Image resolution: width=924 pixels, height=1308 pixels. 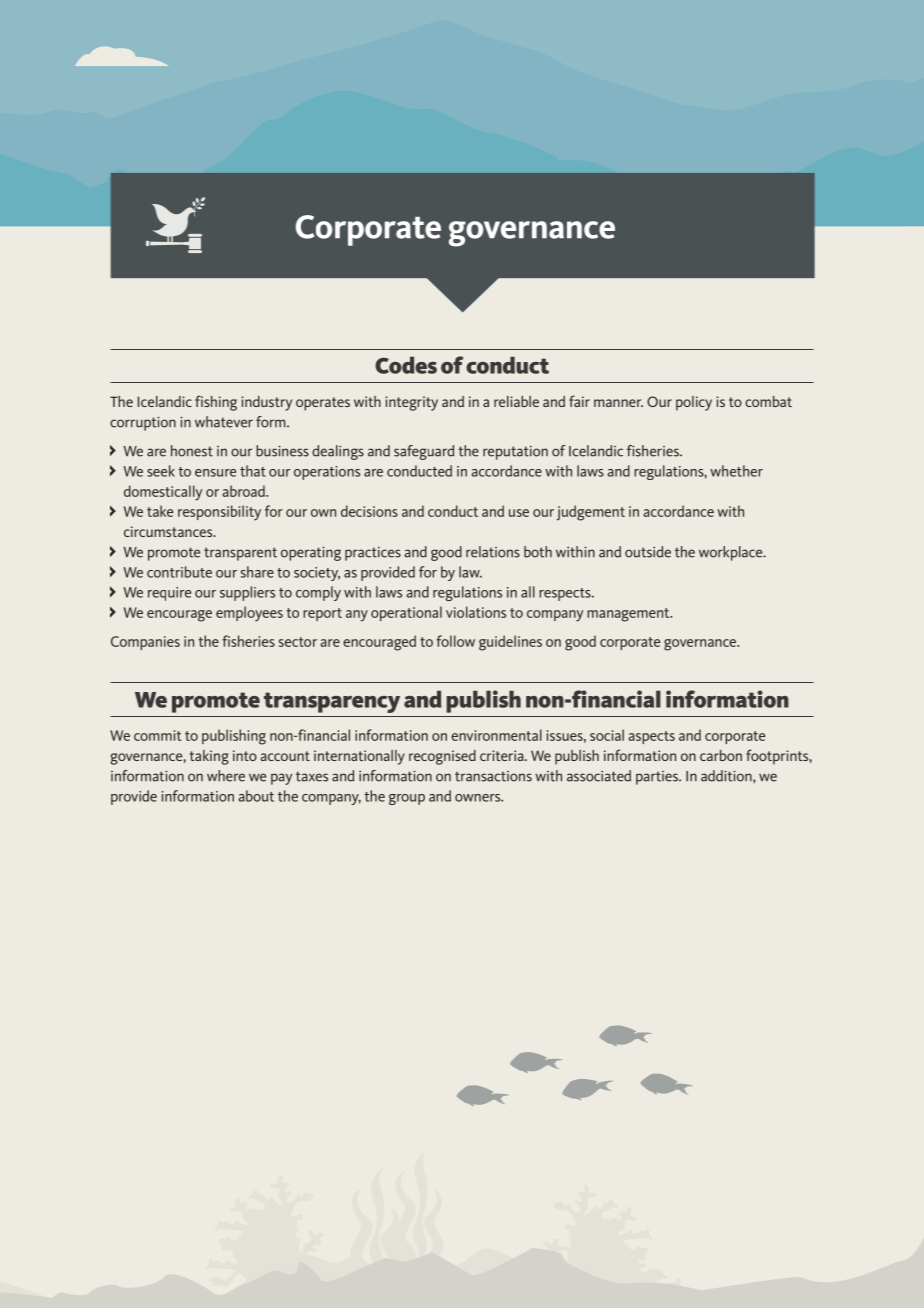 What do you see at coordinates (406, 365) in the document?
I see `Codes` at bounding box center [406, 365].
